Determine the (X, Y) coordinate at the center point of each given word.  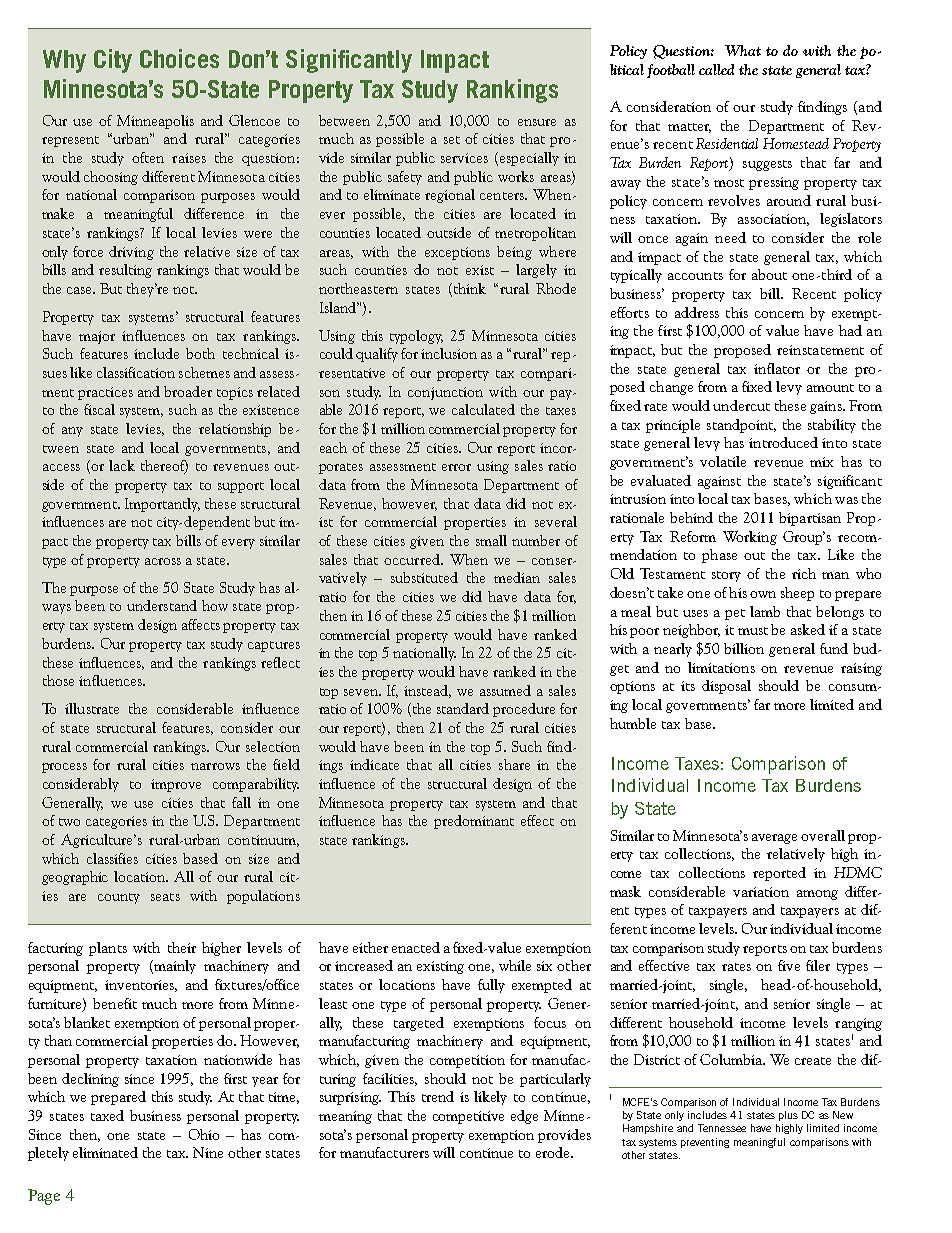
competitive (468, 1117)
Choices (179, 58)
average (774, 839)
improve (176, 785)
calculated (483, 409)
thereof (164, 467)
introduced (783, 442)
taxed (107, 1115)
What (743, 50)
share (514, 764)
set (452, 140)
